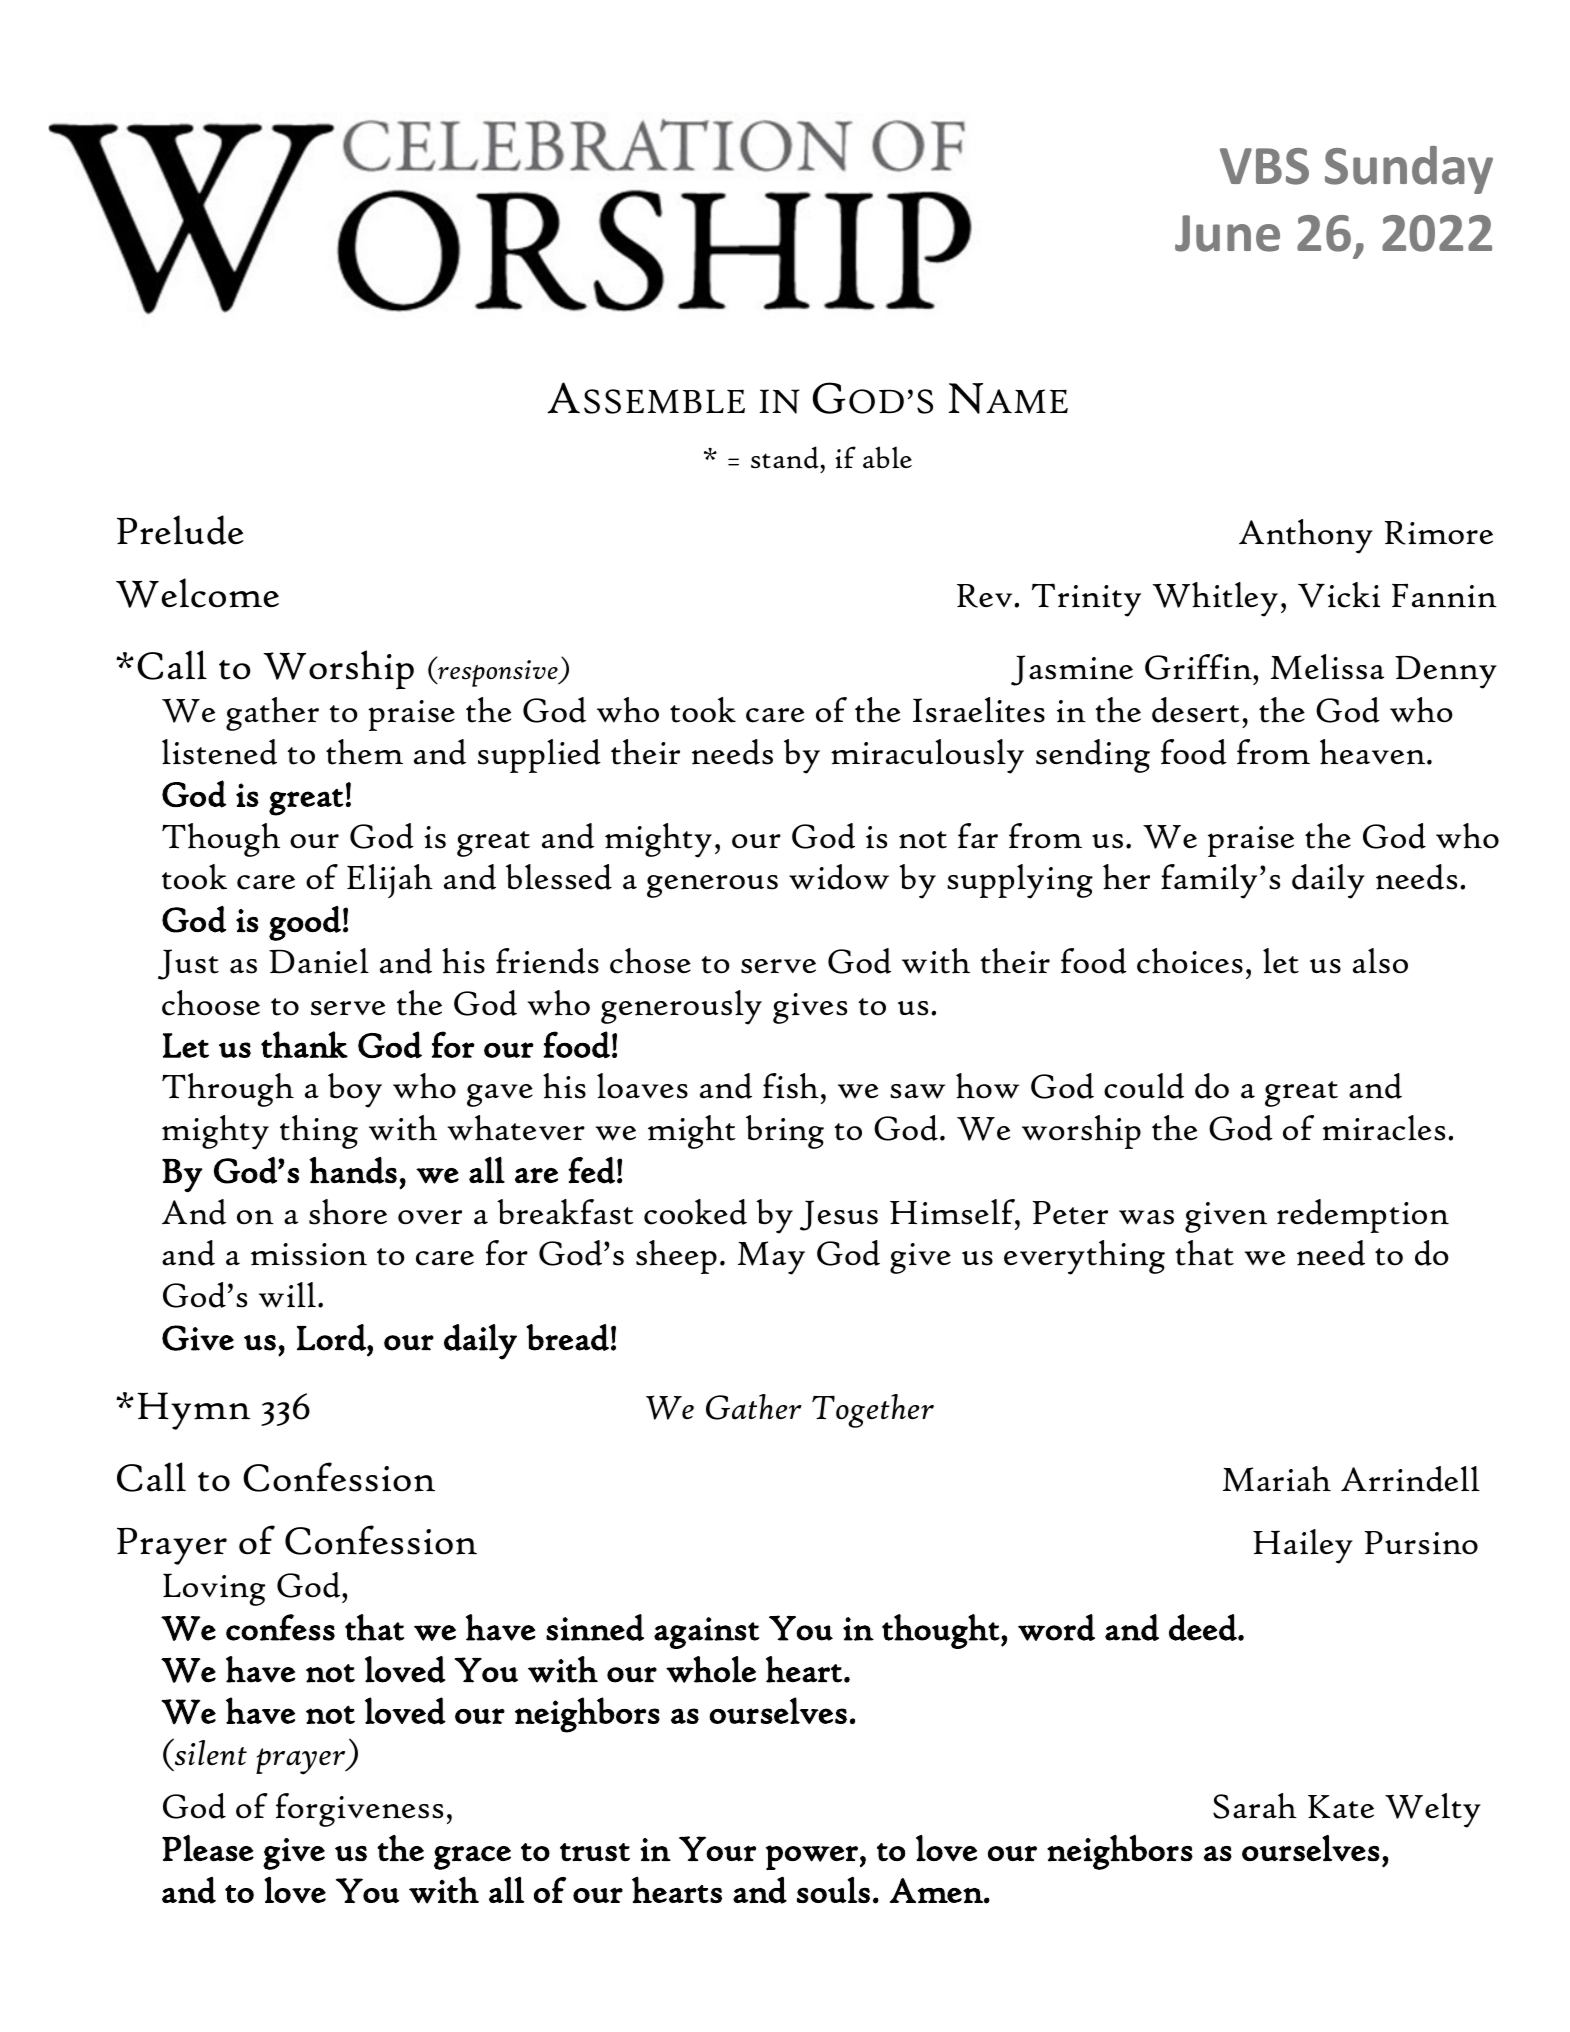  What do you see at coordinates (873, 1411) in the document?
I see `Together` at bounding box center [873, 1411].
